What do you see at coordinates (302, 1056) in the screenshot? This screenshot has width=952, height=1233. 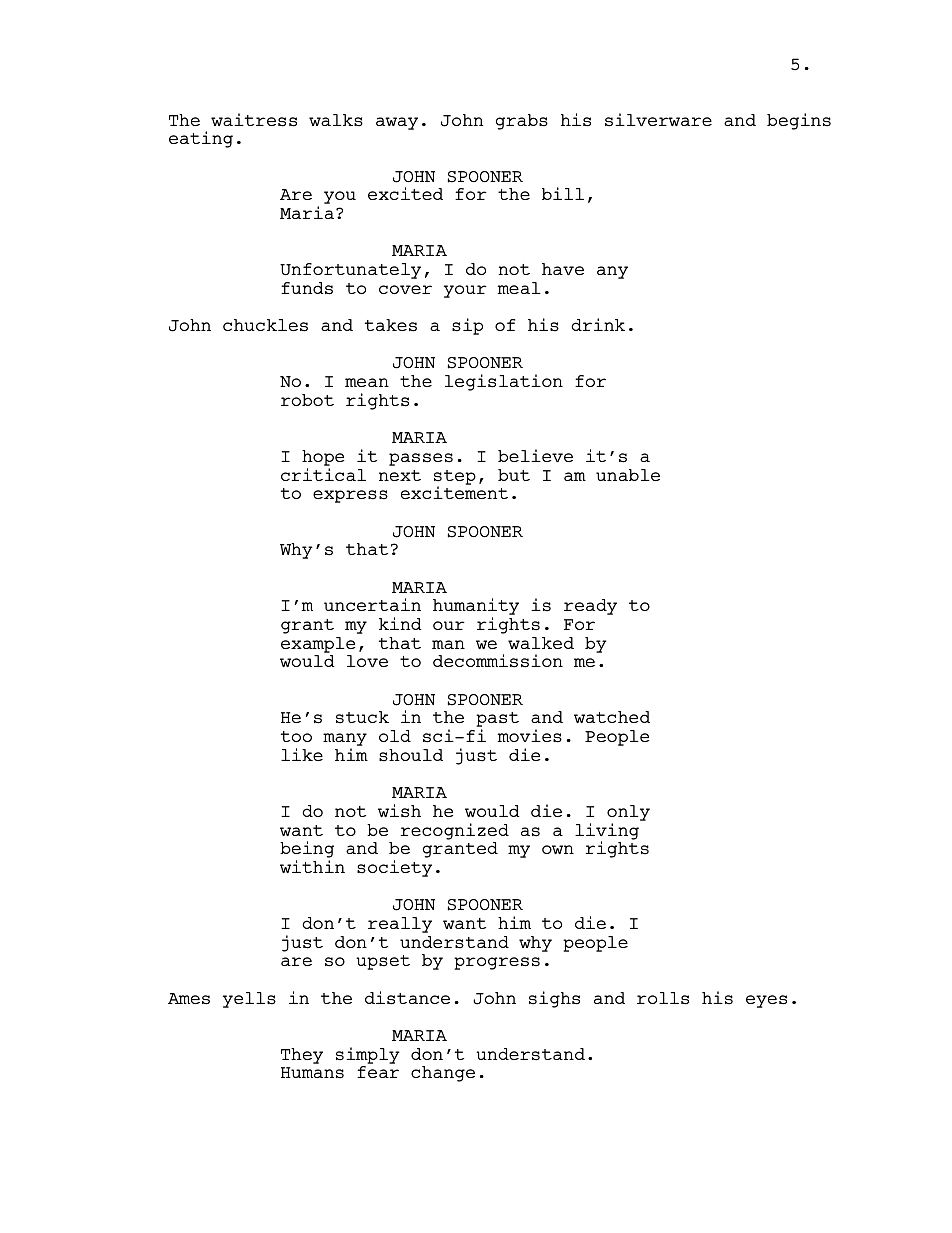 I see `They` at bounding box center [302, 1056].
